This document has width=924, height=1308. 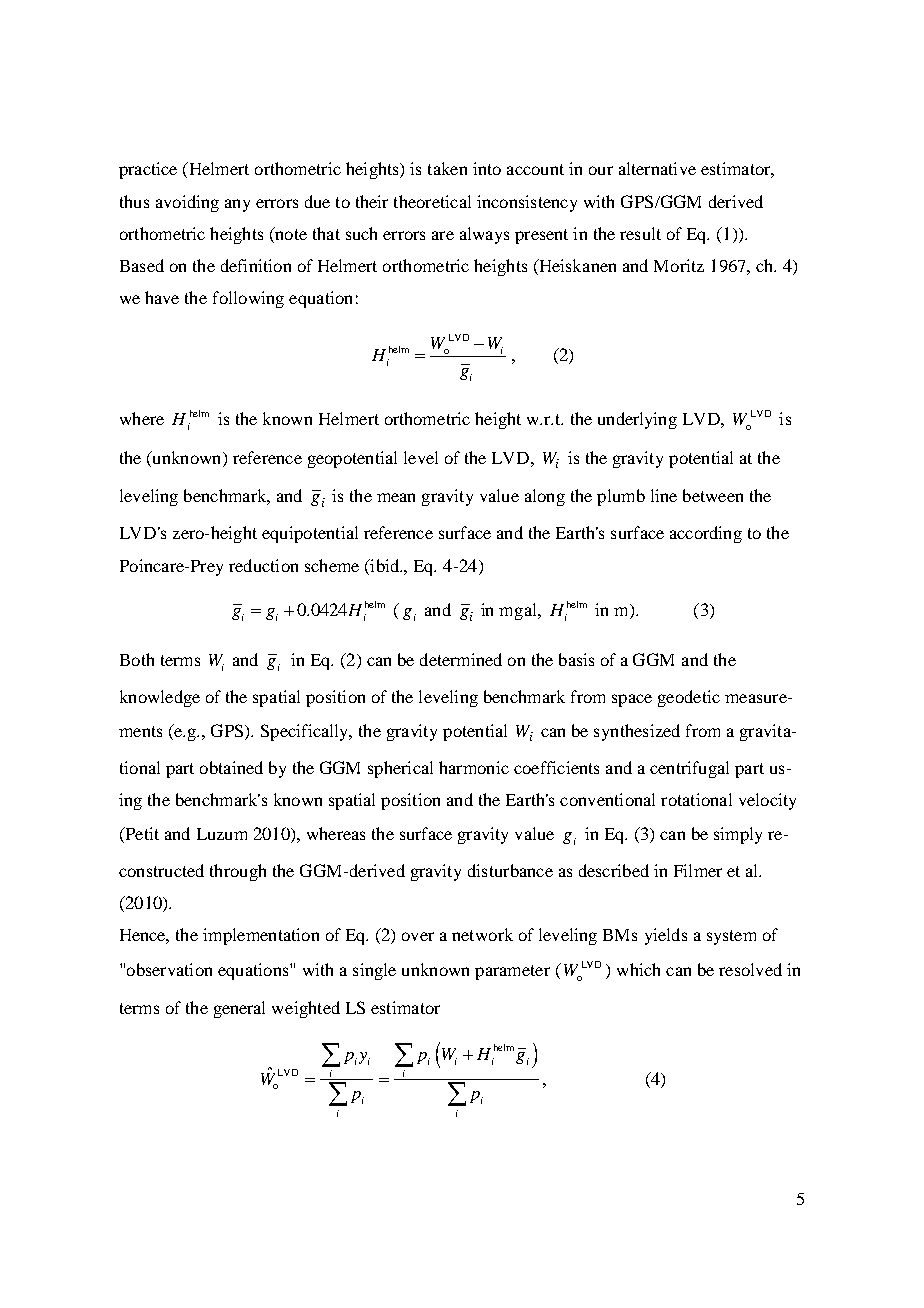 I want to click on which, so click(x=638, y=969).
